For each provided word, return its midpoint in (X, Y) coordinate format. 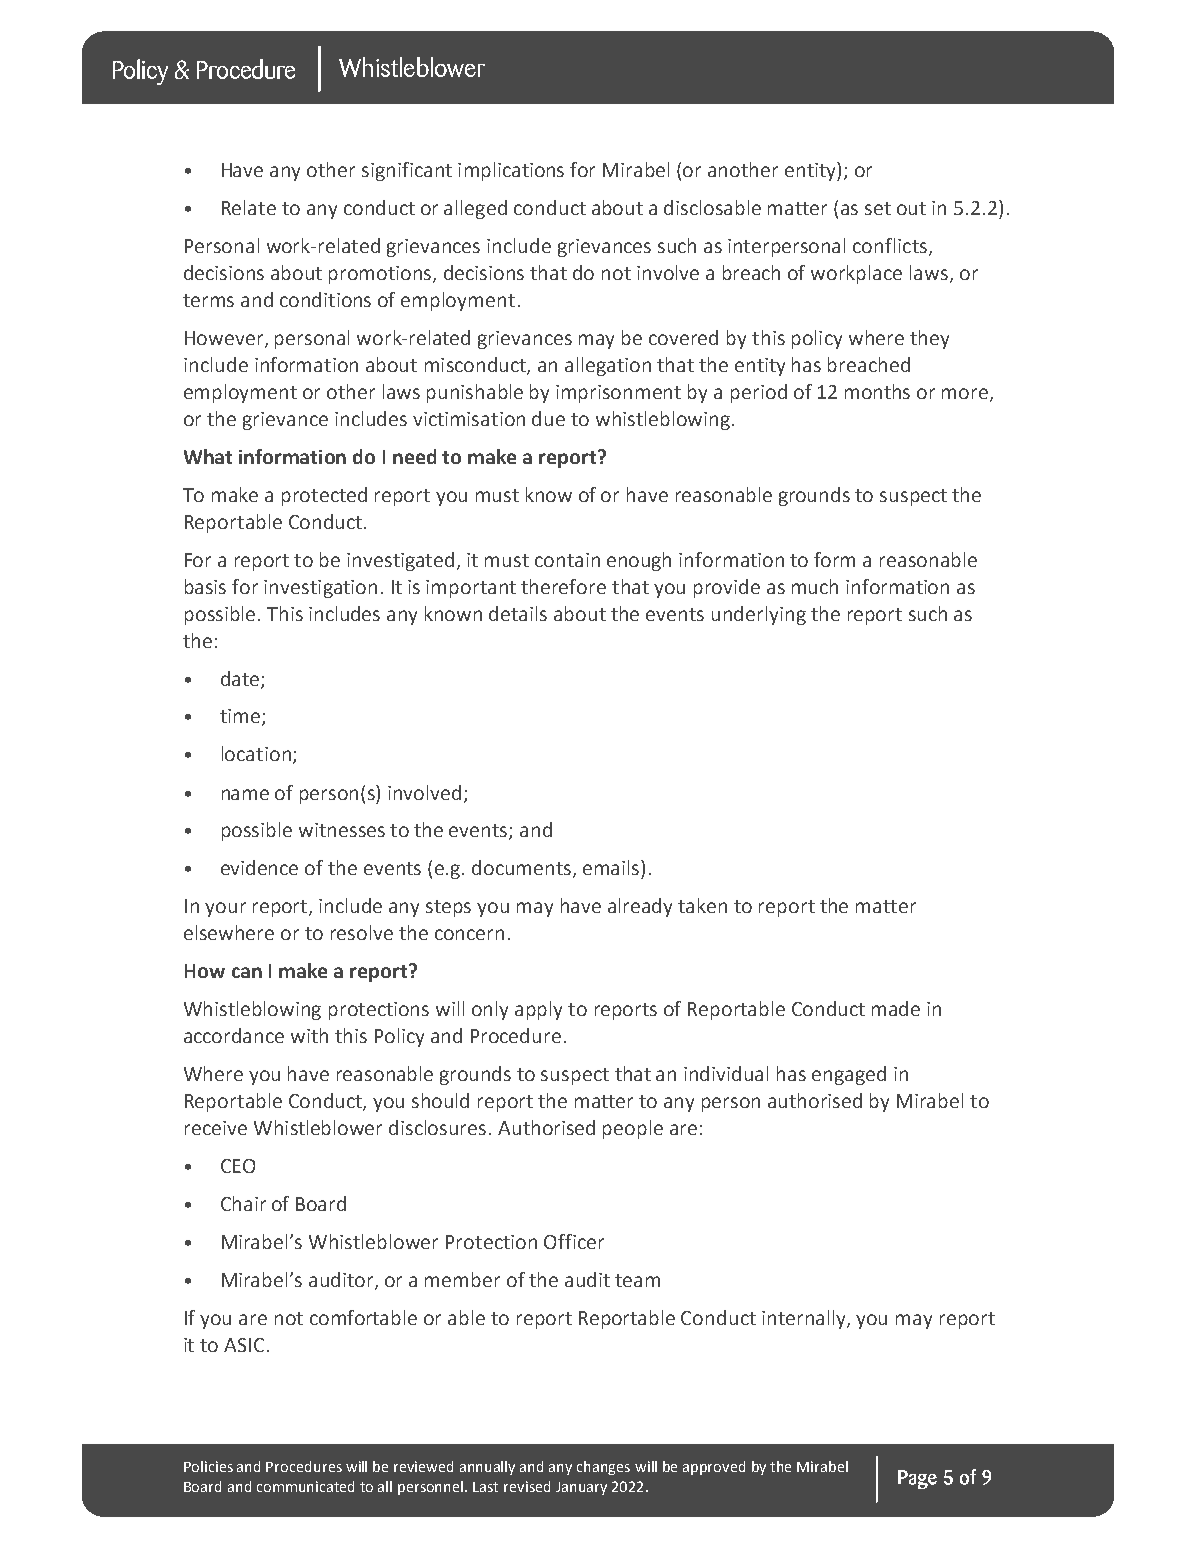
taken (702, 905)
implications (511, 171)
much (815, 586)
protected (324, 496)
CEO (238, 1166)
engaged (849, 1075)
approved (714, 1468)
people (633, 1129)
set (878, 208)
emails (612, 867)
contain (567, 560)
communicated (305, 1486)
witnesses (342, 830)
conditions (325, 299)
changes (603, 1468)
